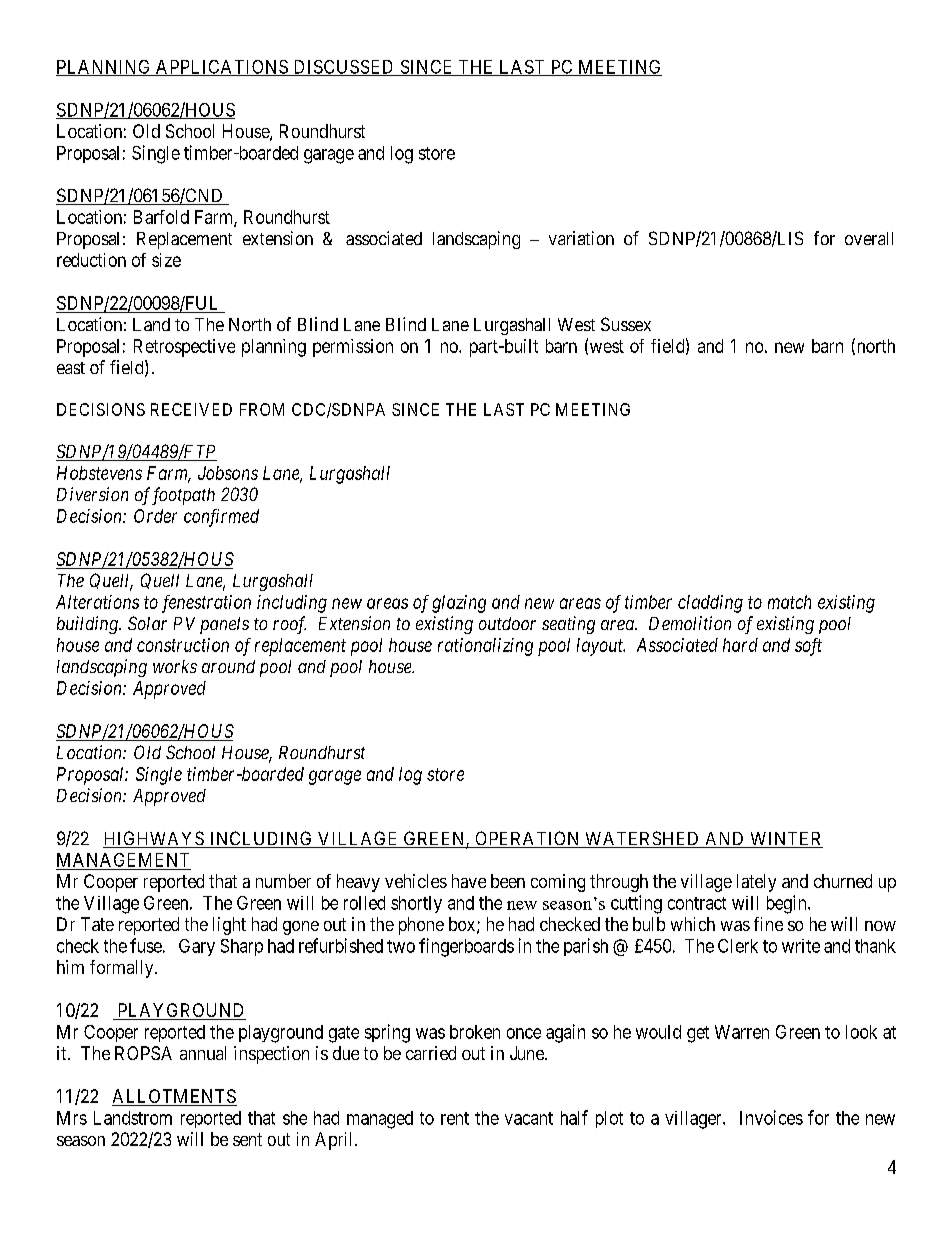 The image size is (952, 1233). What do you see at coordinates (626, 324) in the screenshot?
I see `Sussex` at bounding box center [626, 324].
